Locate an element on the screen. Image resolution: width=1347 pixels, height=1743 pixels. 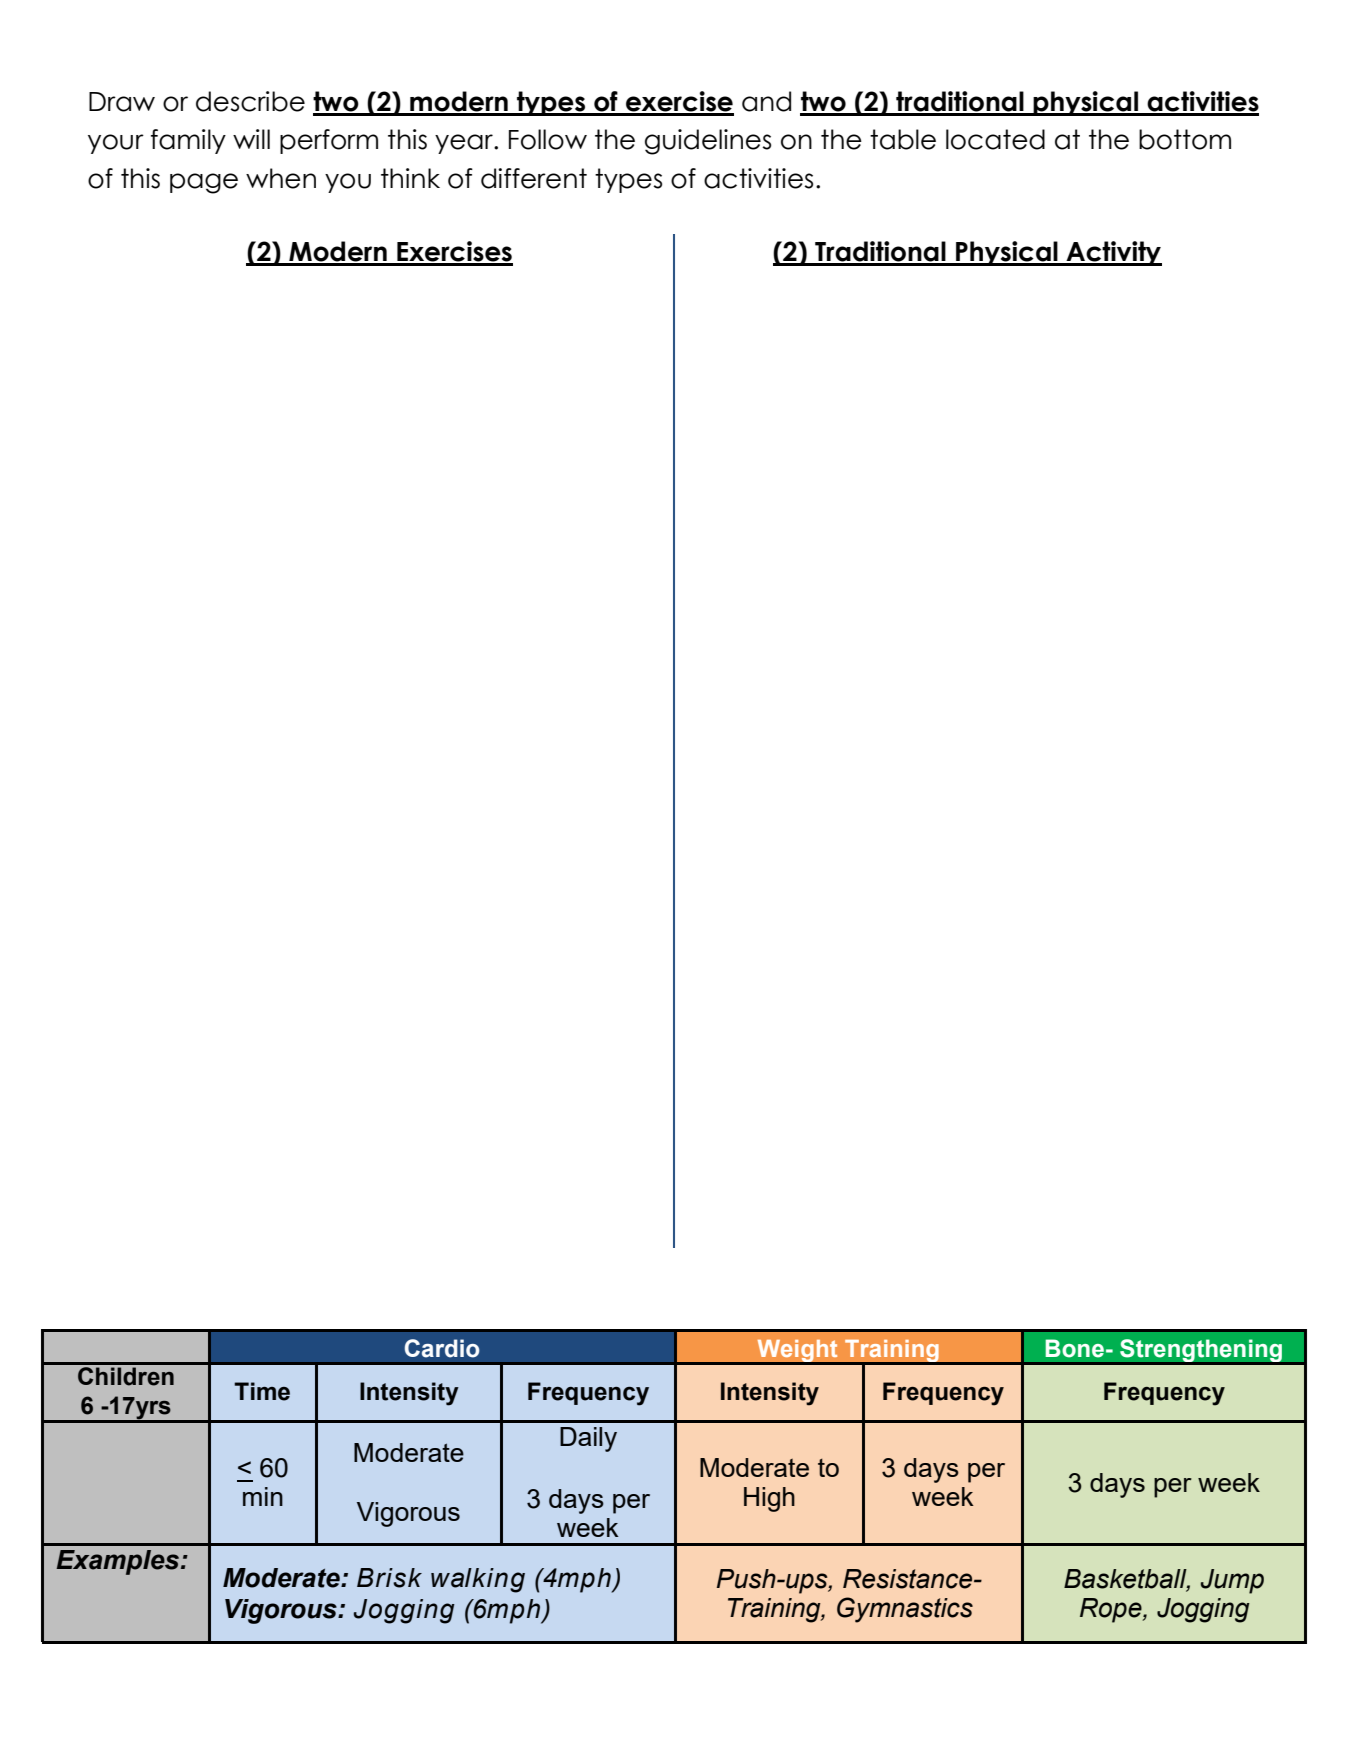
min is located at coordinates (263, 1496).
